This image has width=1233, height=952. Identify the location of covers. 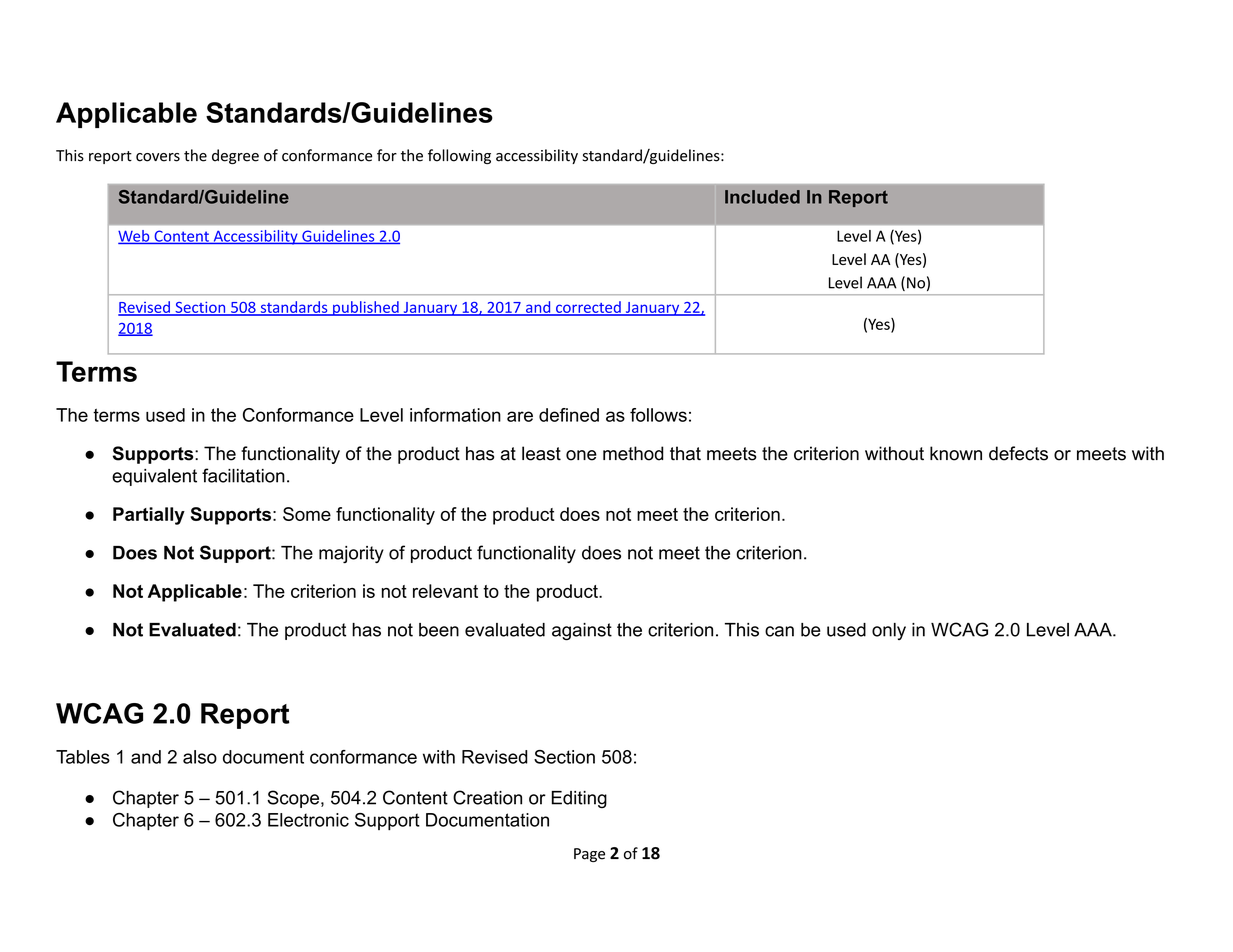
(158, 157).
